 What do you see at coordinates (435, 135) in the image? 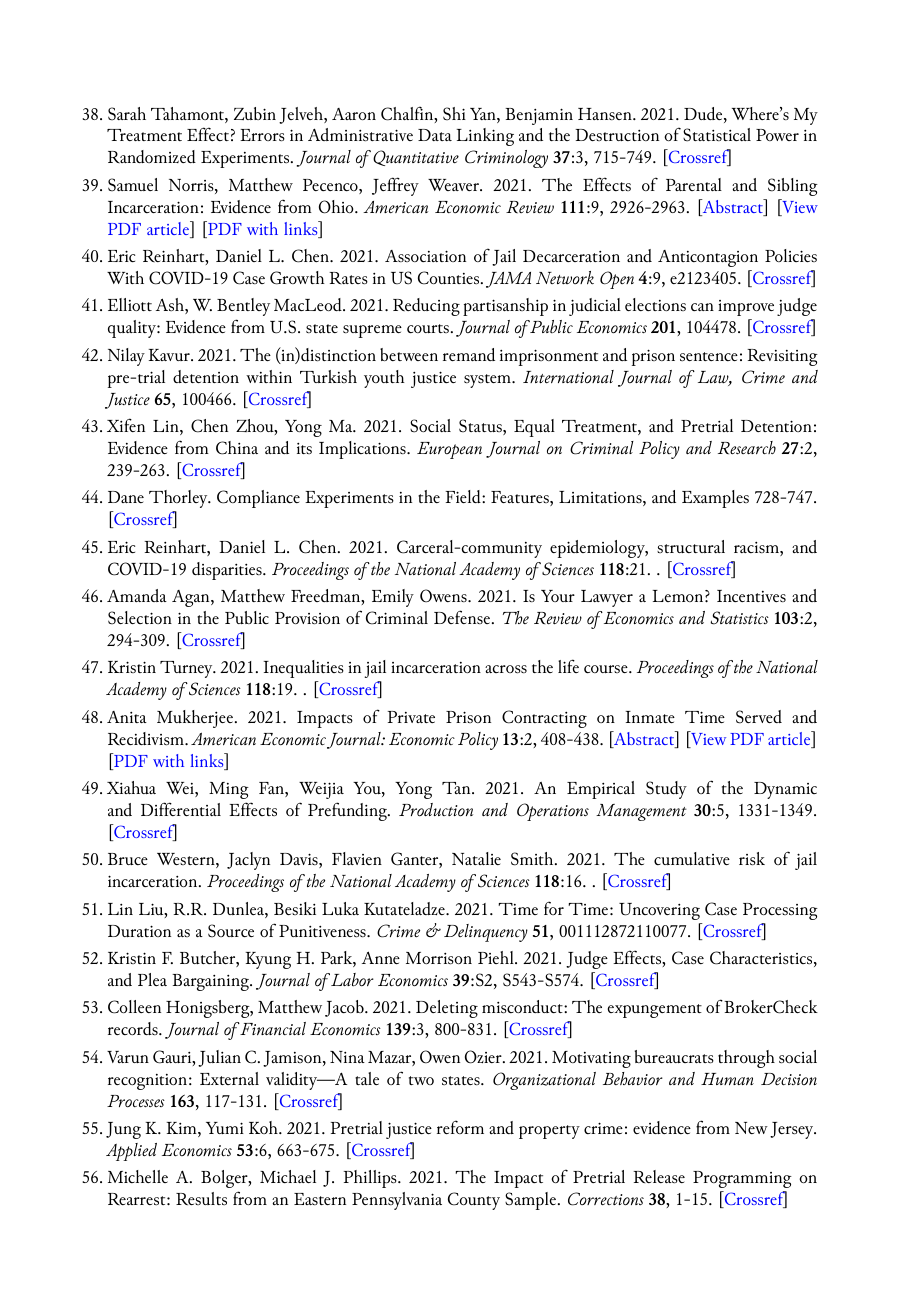
I see `Data` at bounding box center [435, 135].
